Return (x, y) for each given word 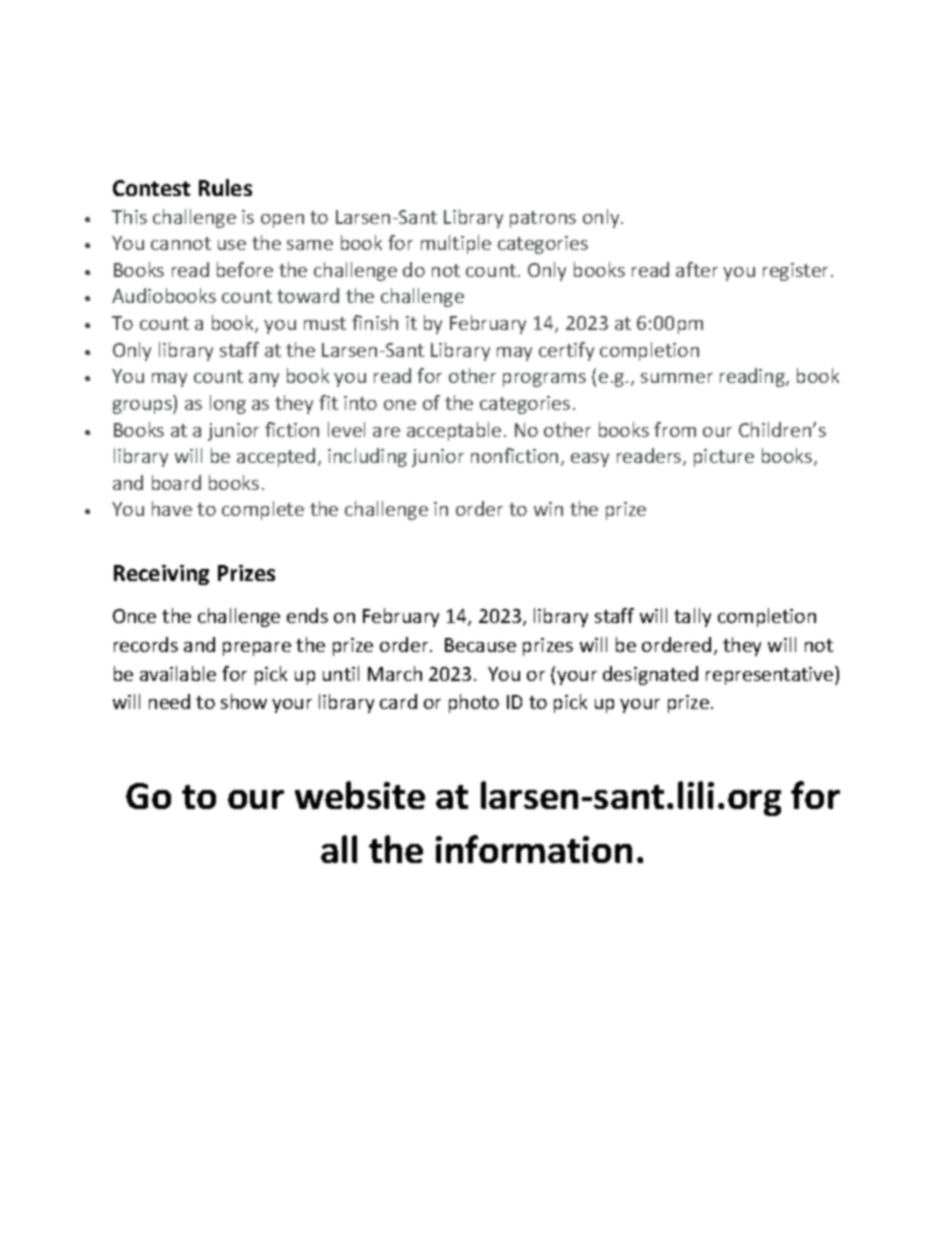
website (360, 795)
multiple (456, 244)
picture (724, 458)
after (697, 269)
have (172, 508)
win (548, 509)
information (534, 849)
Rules (225, 187)
